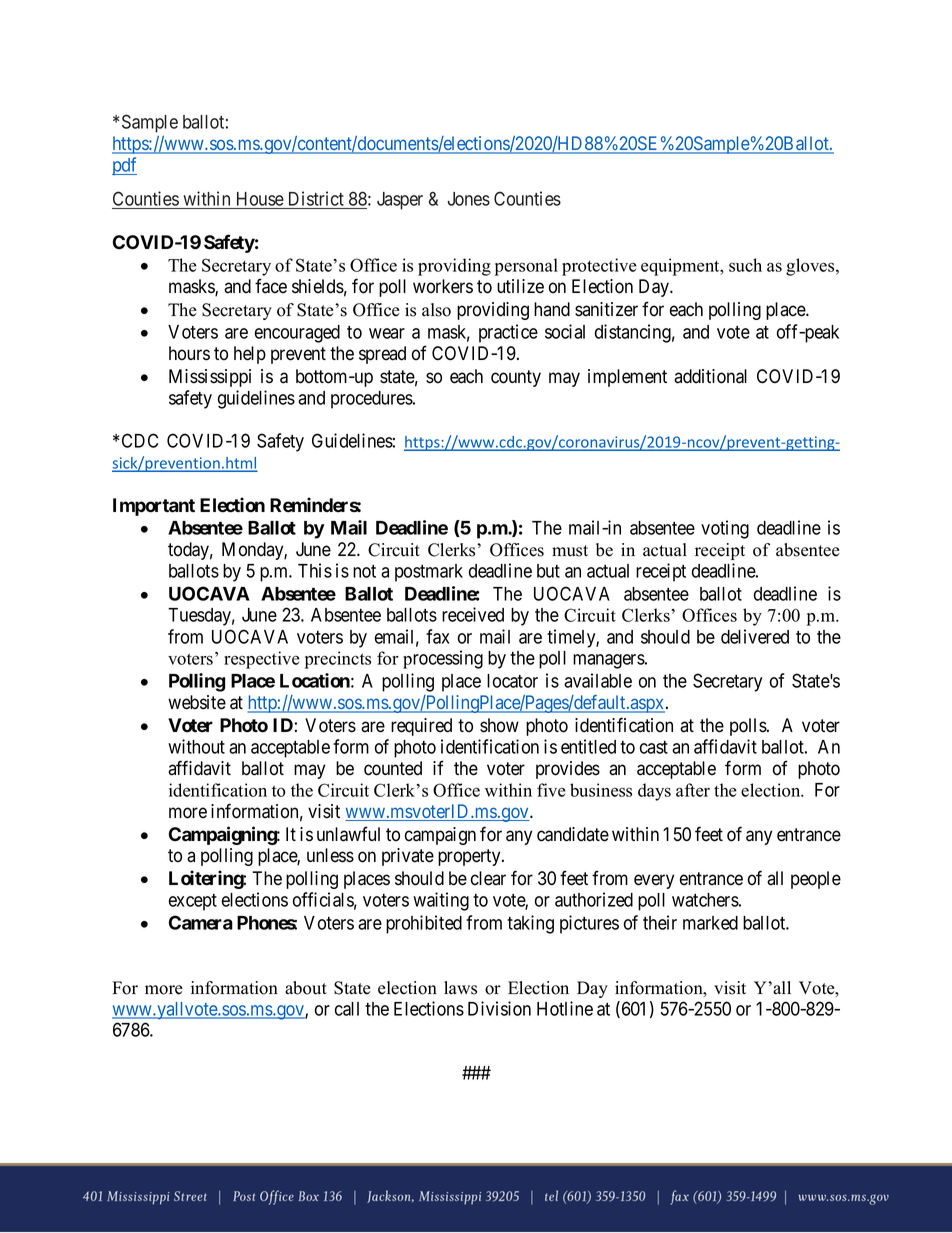 The width and height of the image is (952, 1233). Describe the element at coordinates (460, 988) in the image. I see `laws` at that location.
